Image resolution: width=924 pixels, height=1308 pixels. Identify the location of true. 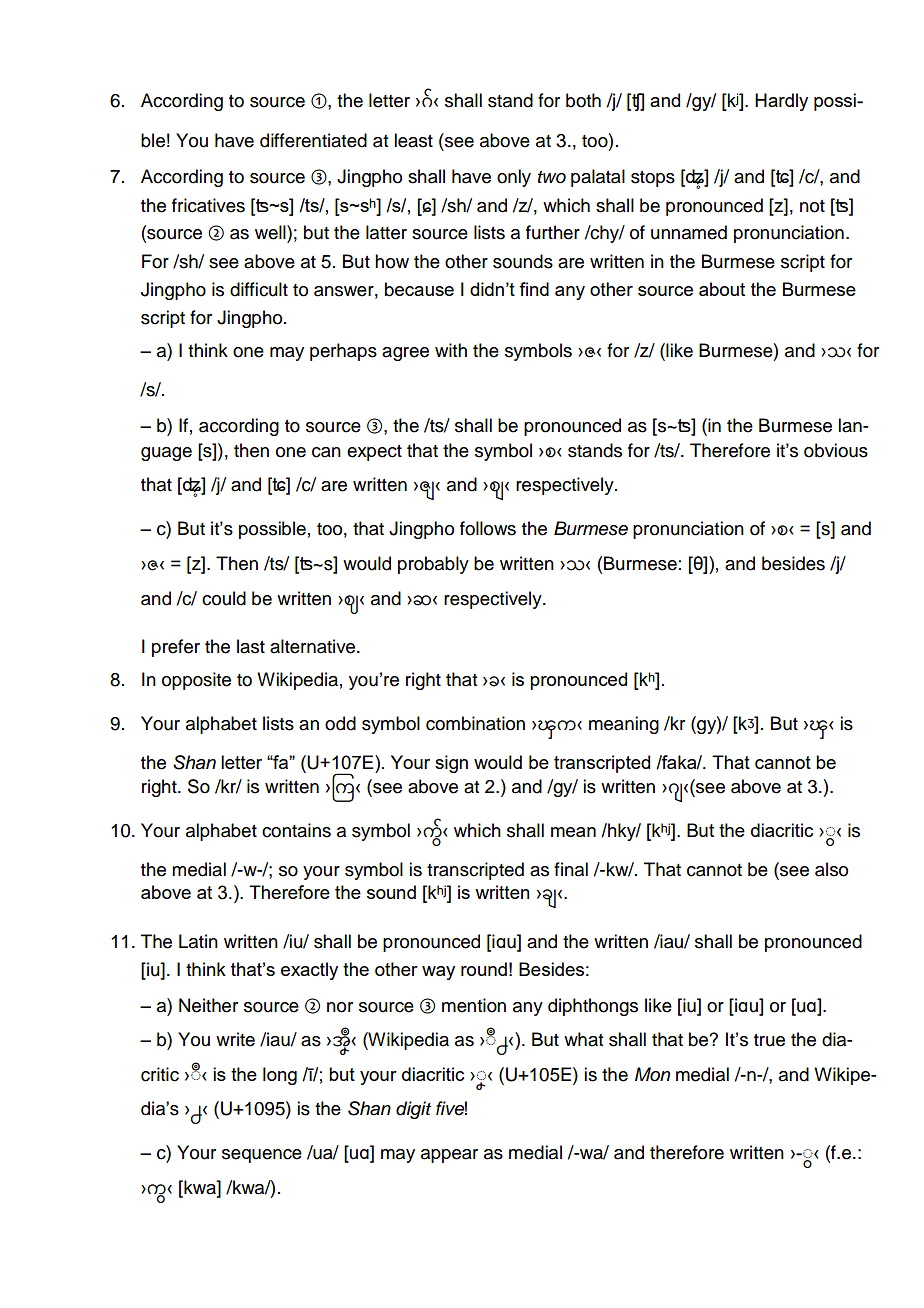
(769, 1040).
